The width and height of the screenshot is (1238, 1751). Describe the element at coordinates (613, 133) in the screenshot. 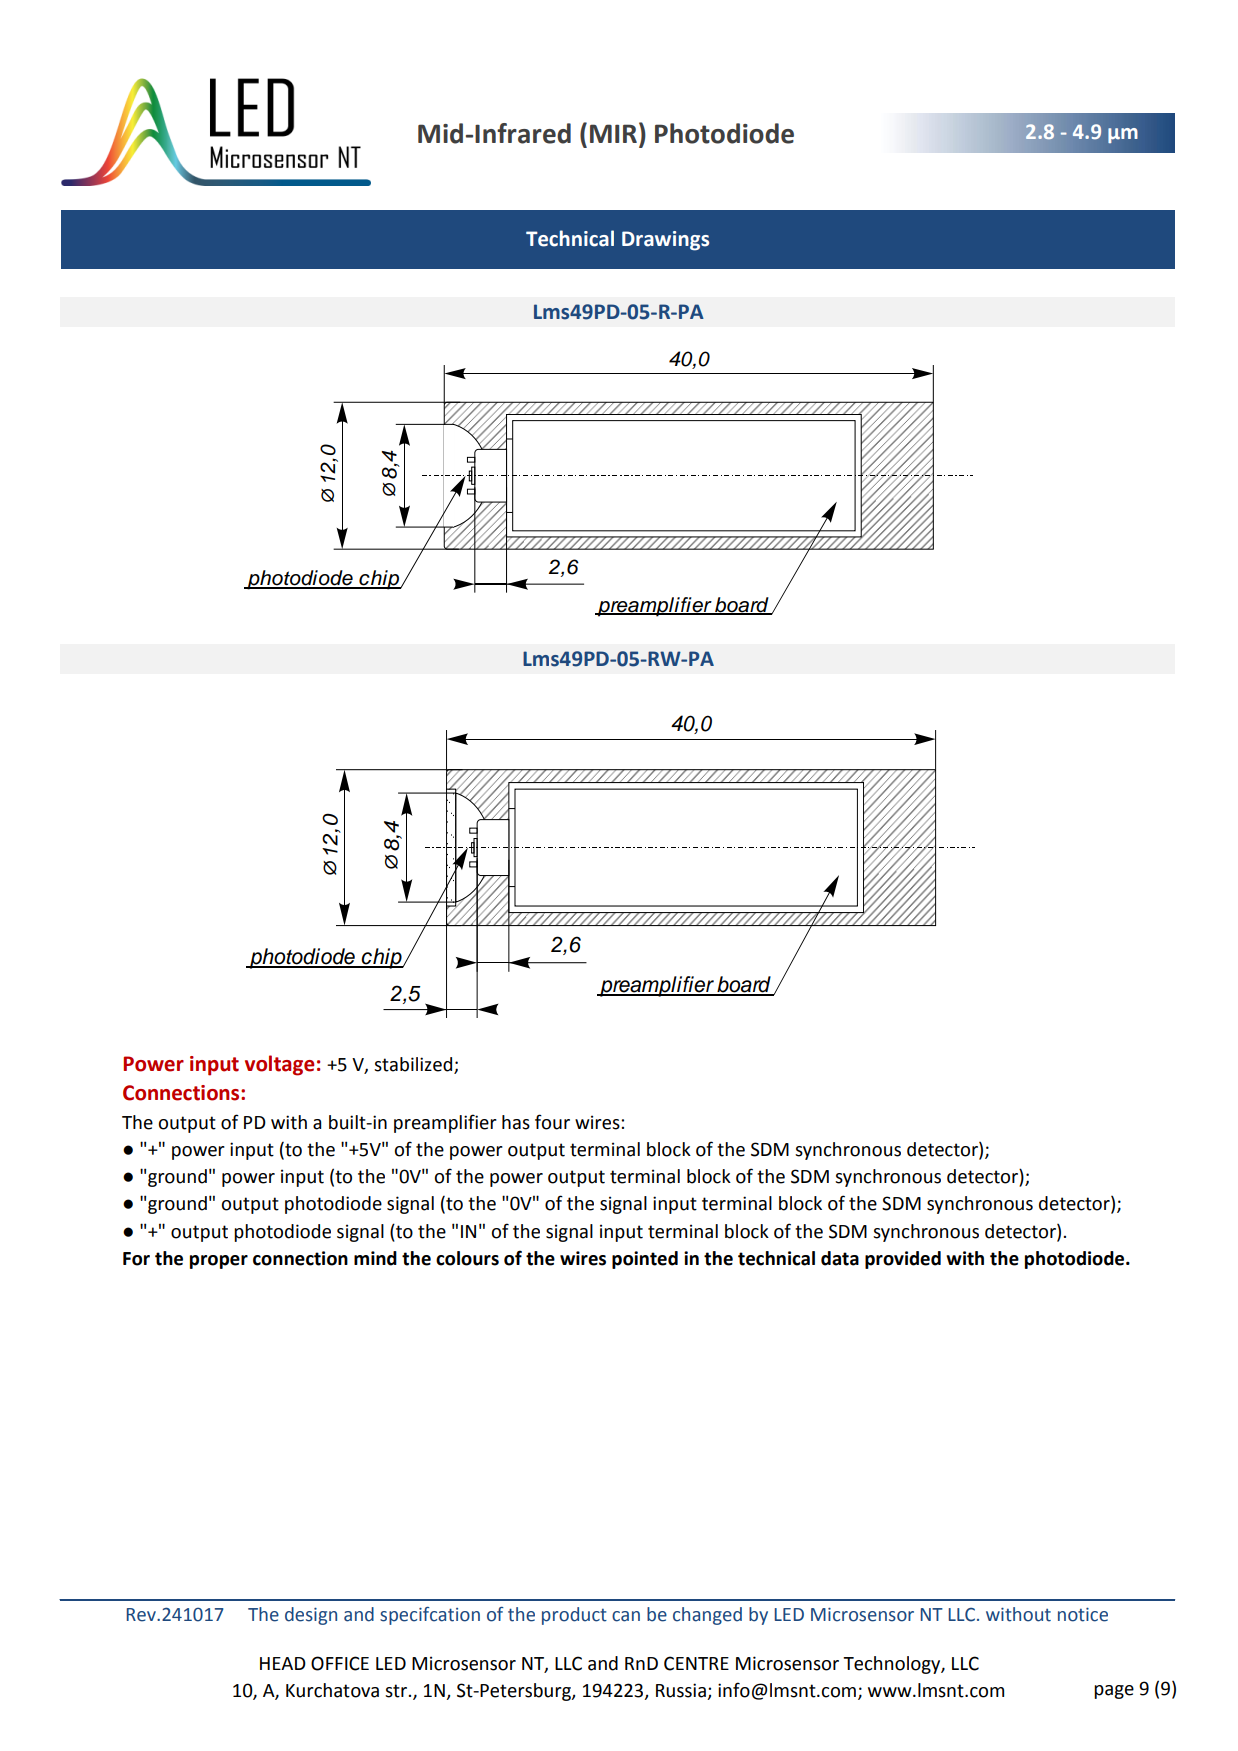

I see `MIR` at that location.
